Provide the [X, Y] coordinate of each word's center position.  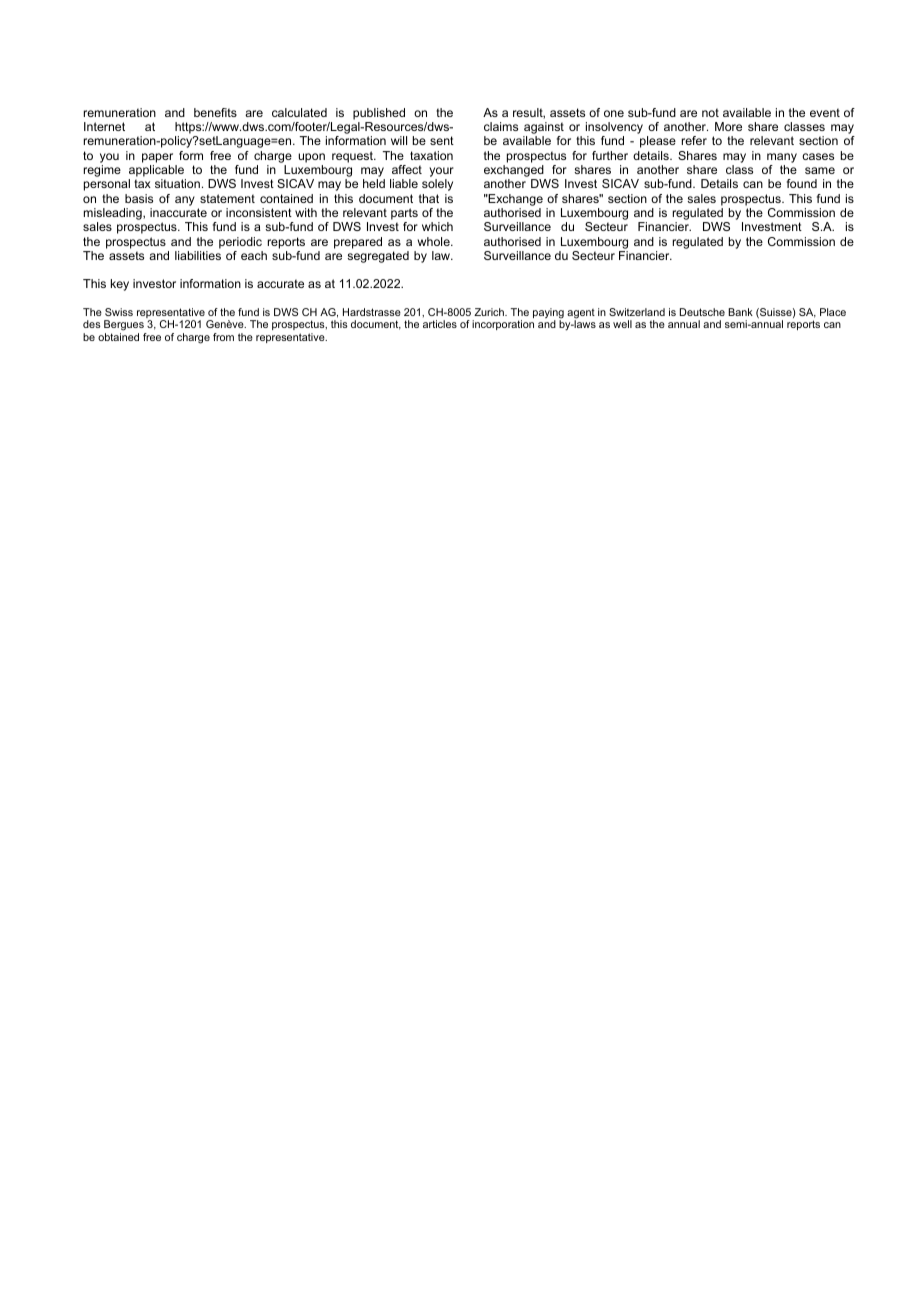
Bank [740, 312]
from [223, 337]
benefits [215, 112]
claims [501, 126]
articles [440, 324]
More [728, 126]
